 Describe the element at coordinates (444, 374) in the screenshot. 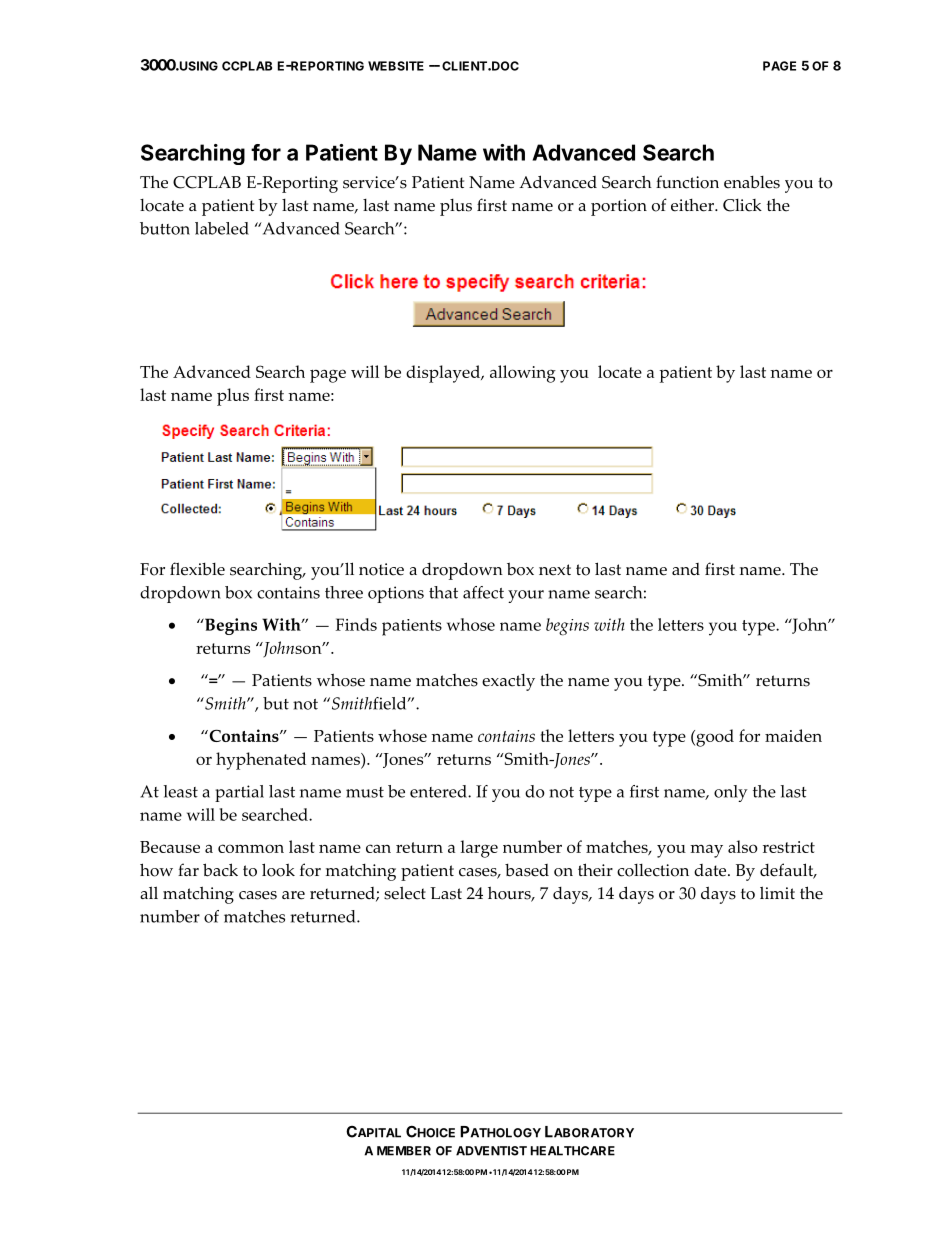

I see `displayed` at that location.
